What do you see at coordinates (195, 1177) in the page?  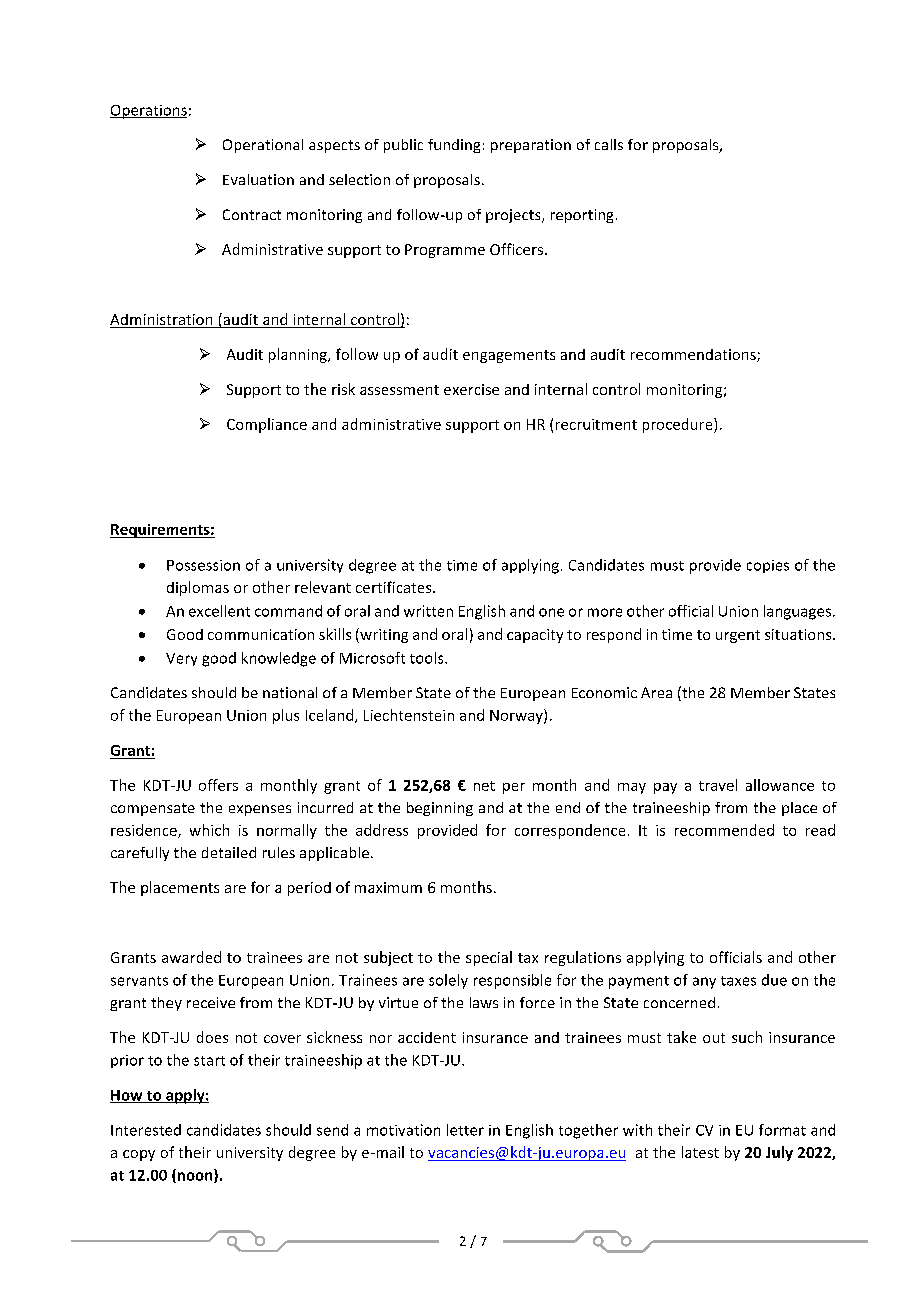 I see `noon` at bounding box center [195, 1177].
